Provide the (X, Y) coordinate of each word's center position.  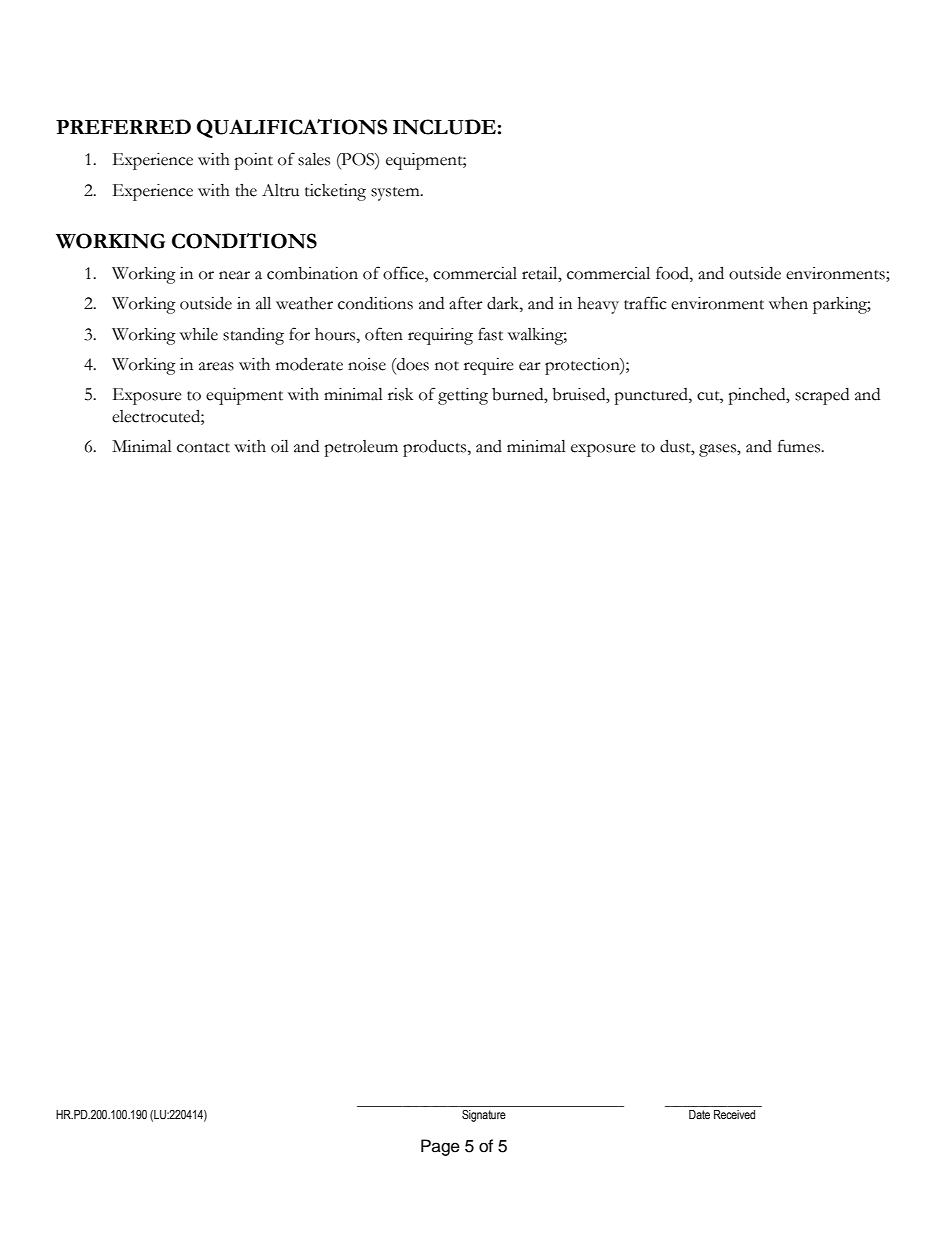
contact (203, 448)
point (253, 161)
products (436, 448)
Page (440, 1147)
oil (280, 446)
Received (734, 1114)
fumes (800, 446)
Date (699, 1114)
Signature (484, 1116)
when (788, 303)
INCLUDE (444, 127)
